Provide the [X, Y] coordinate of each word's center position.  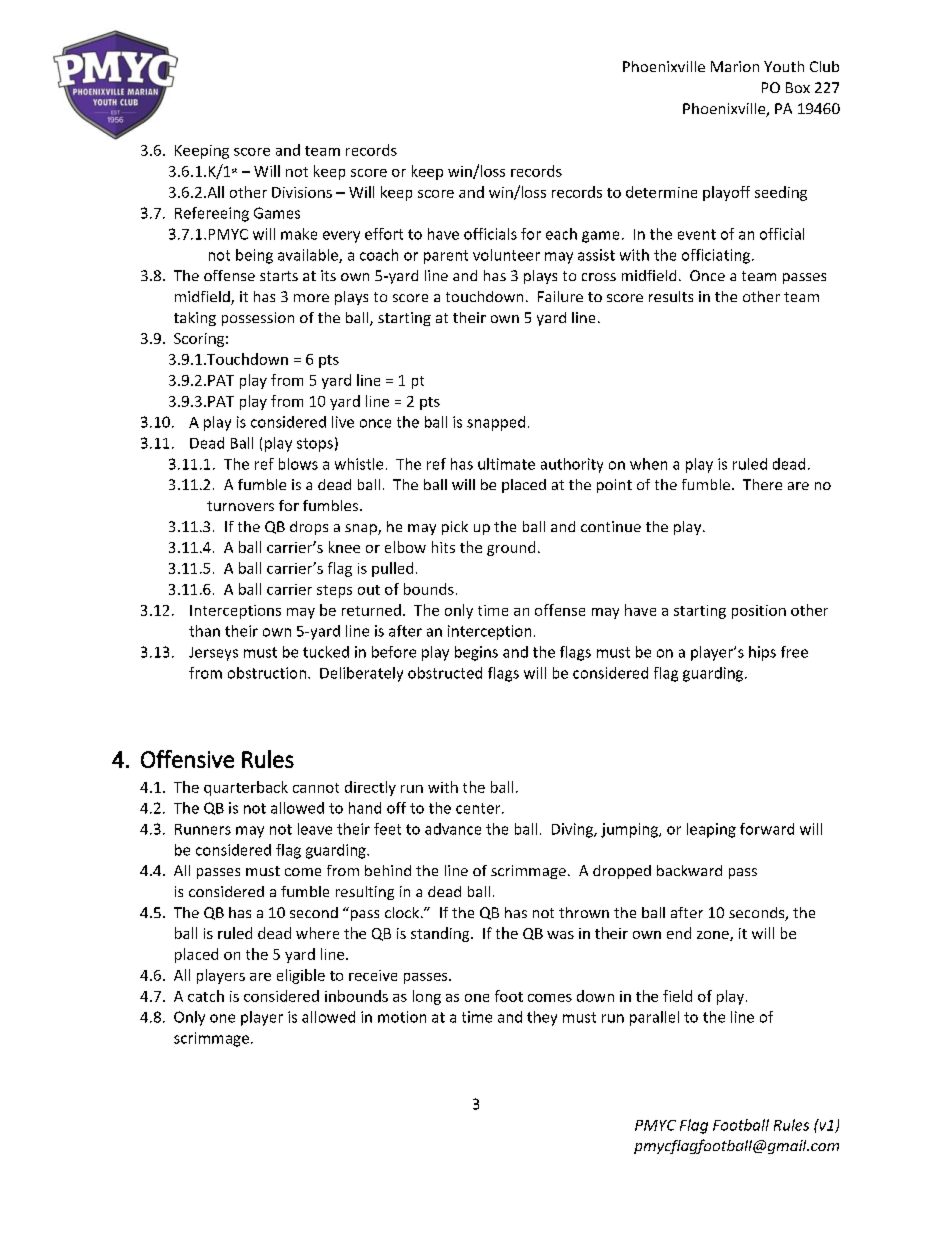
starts [279, 276]
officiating [716, 256]
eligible [301, 976]
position [759, 612]
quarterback [246, 788]
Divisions [302, 192]
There [762, 484]
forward [767, 829]
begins [476, 653]
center [479, 808]
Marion [735, 66]
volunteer [506, 255]
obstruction [267, 673]
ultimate [506, 464]
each [561, 234]
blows [298, 464]
